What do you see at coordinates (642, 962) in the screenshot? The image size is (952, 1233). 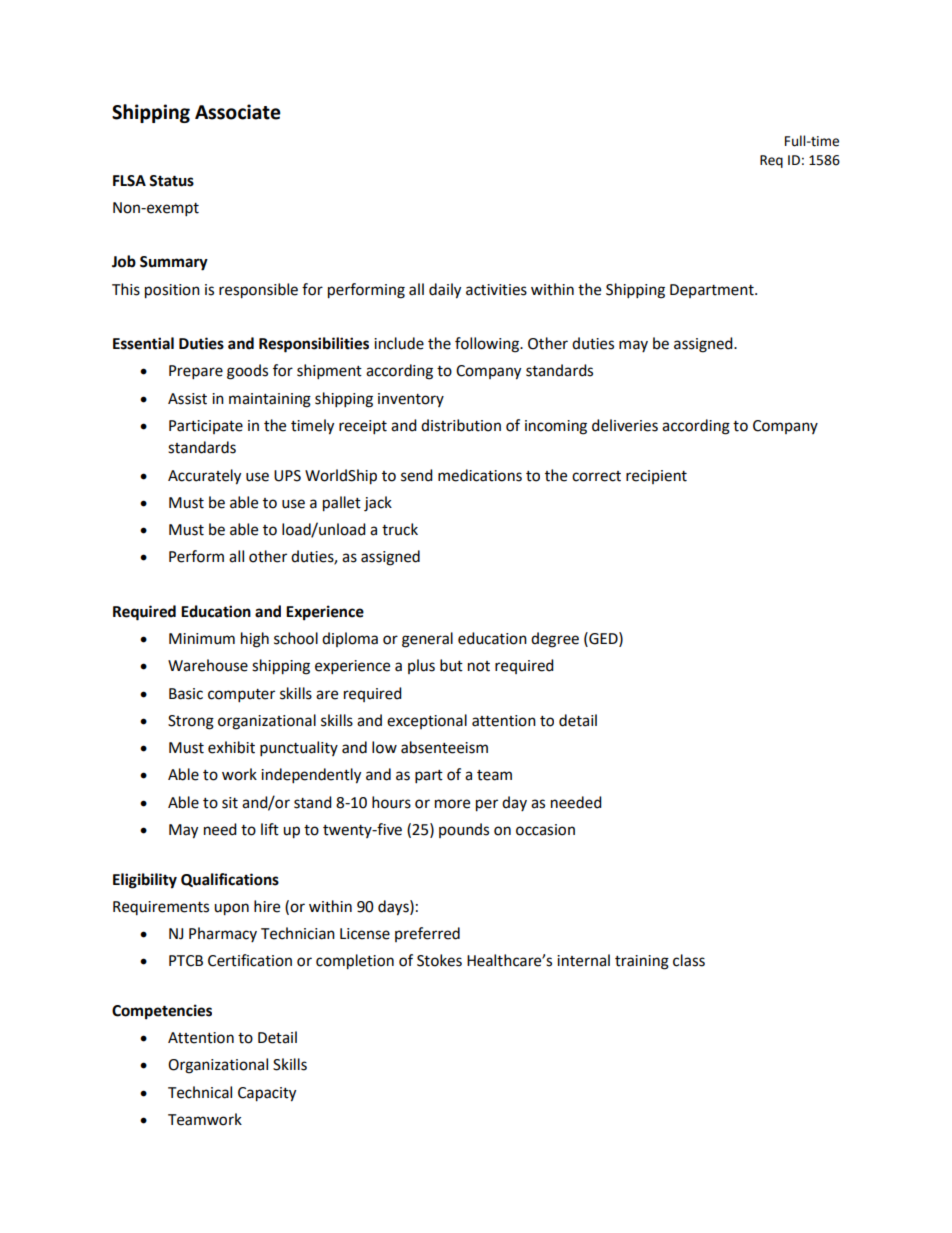 I see `training` at bounding box center [642, 962].
